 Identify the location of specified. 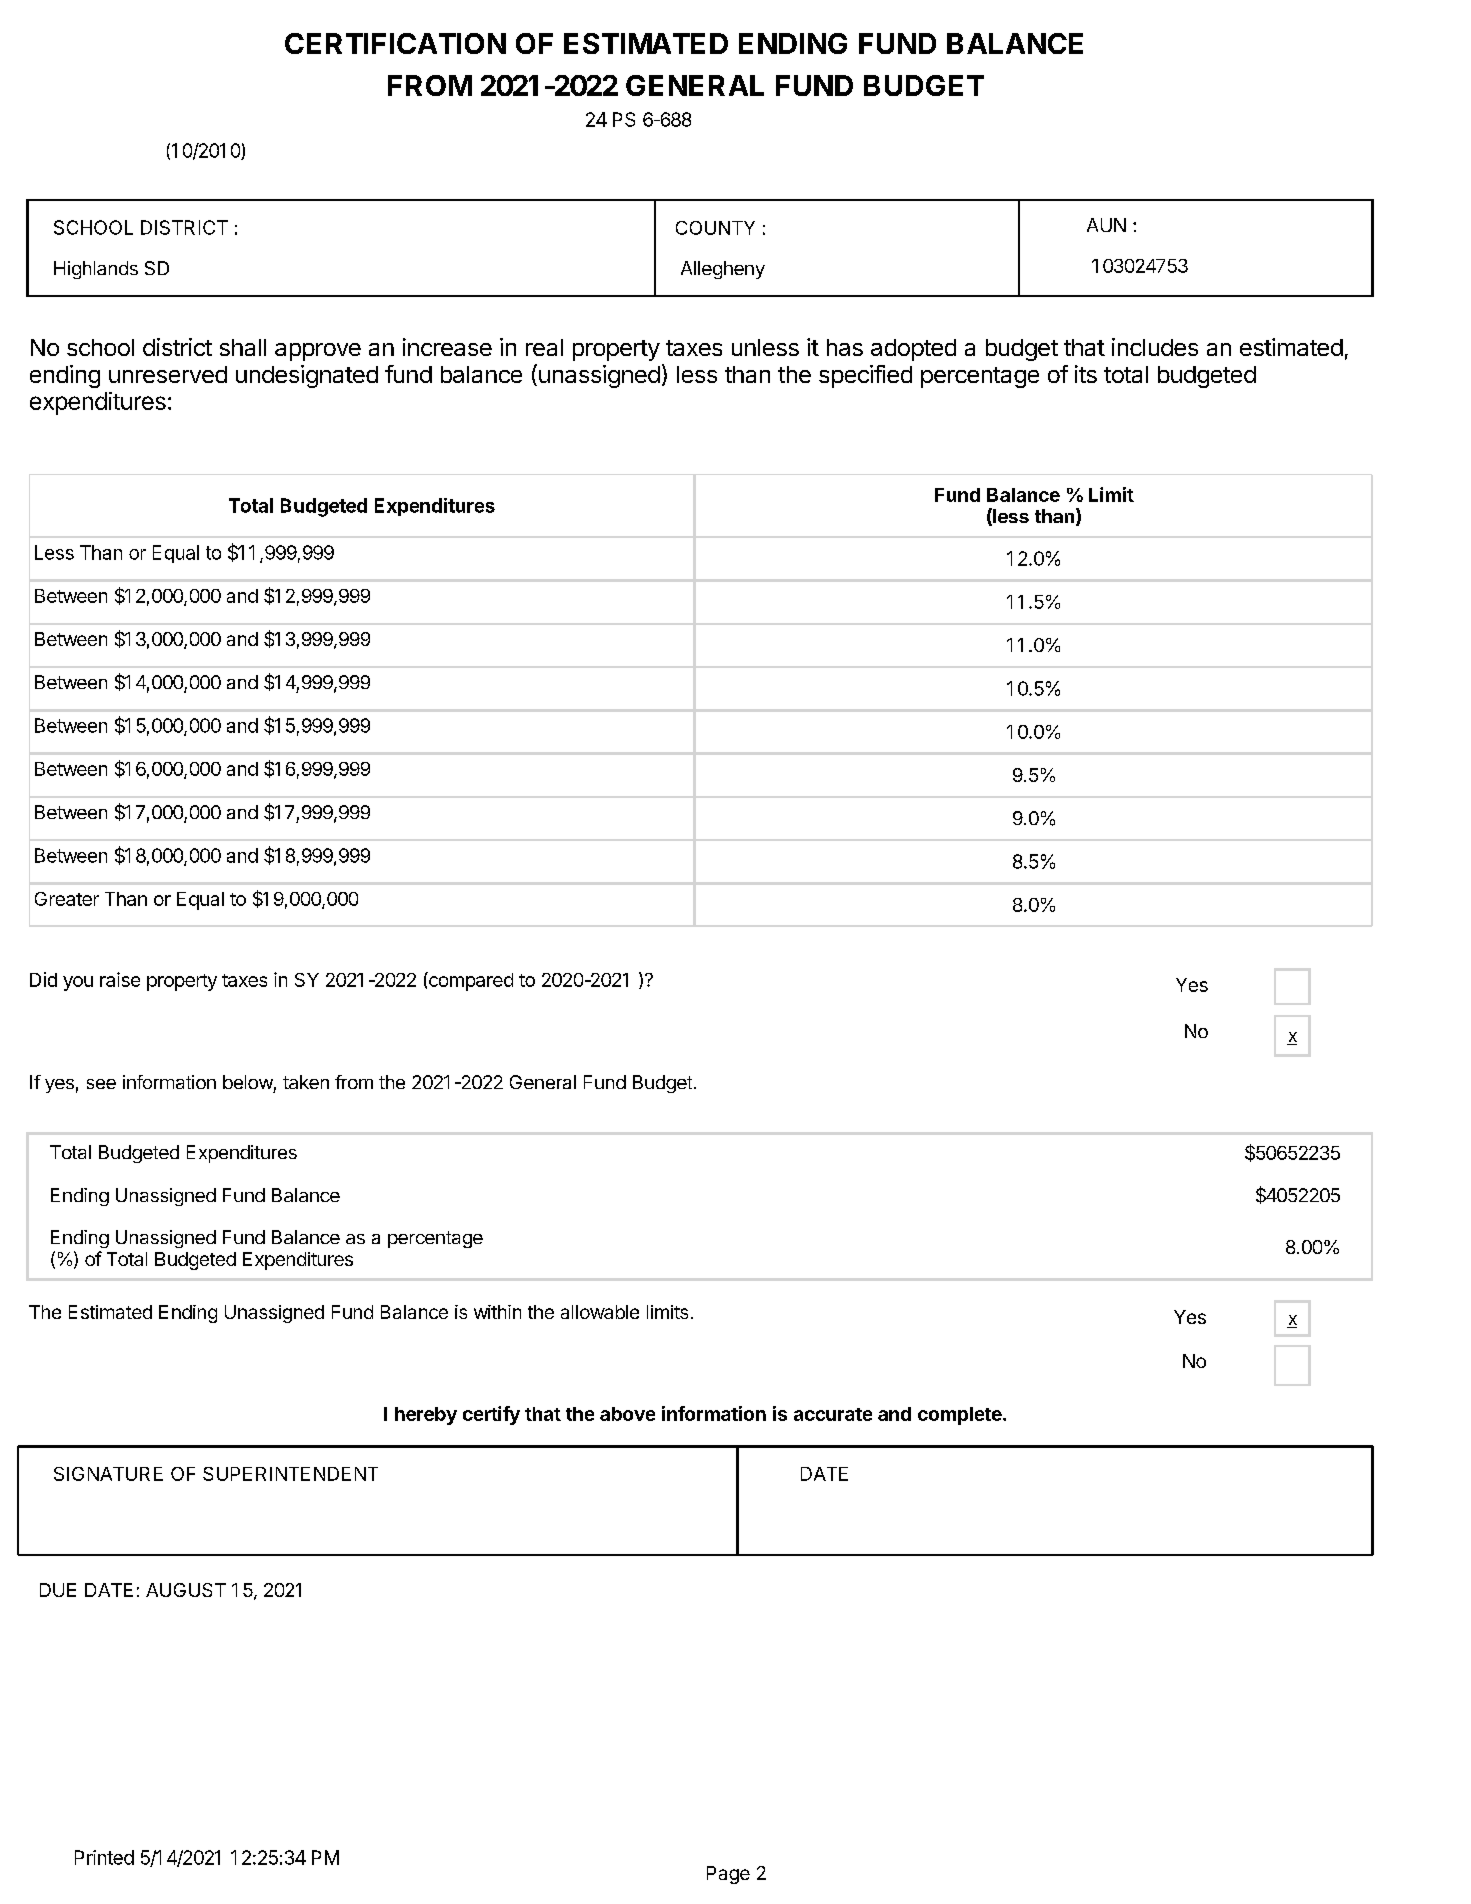
(865, 376).
